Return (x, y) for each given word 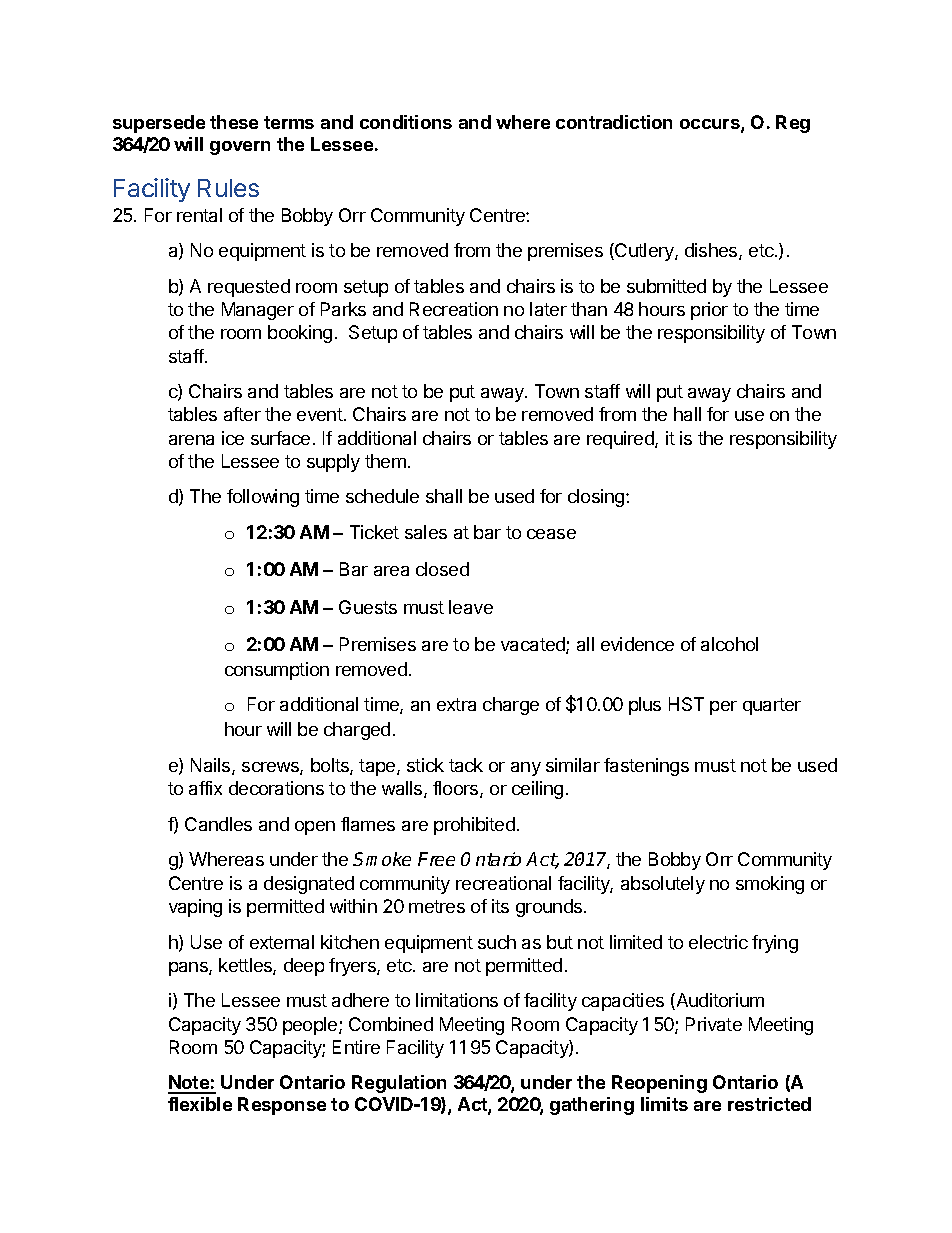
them (385, 461)
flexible (200, 1104)
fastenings (646, 767)
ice (233, 438)
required (621, 440)
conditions (406, 122)
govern (240, 148)
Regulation (399, 1084)
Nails (212, 766)
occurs (711, 125)
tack (466, 765)
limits (664, 1104)
